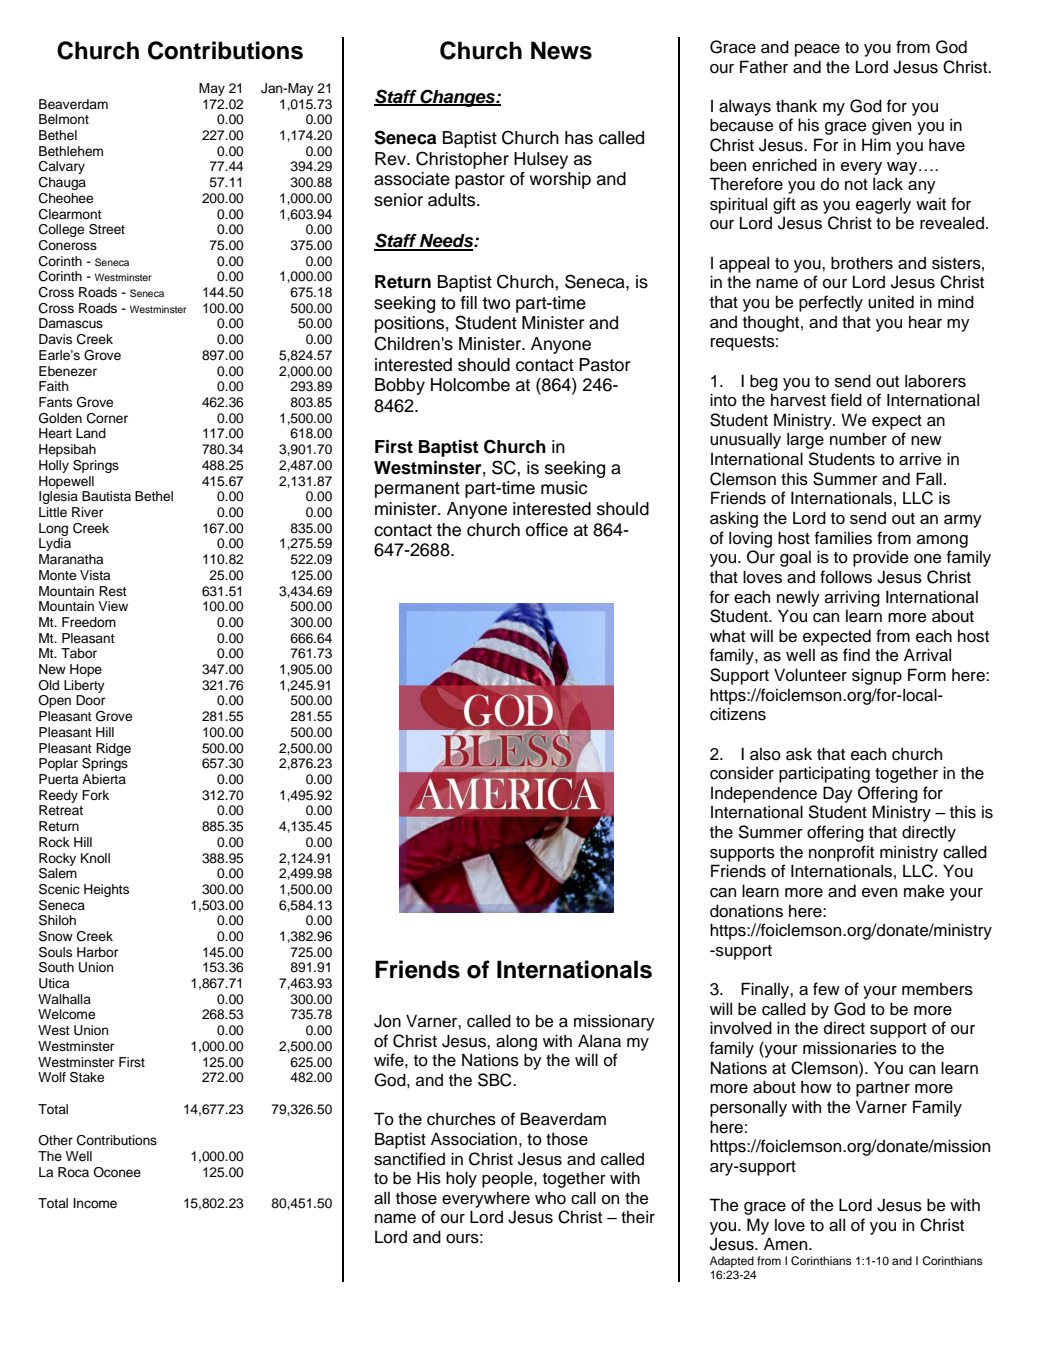 The height and width of the screenshot is (1352, 1045). I want to click on News, so click(561, 50).
